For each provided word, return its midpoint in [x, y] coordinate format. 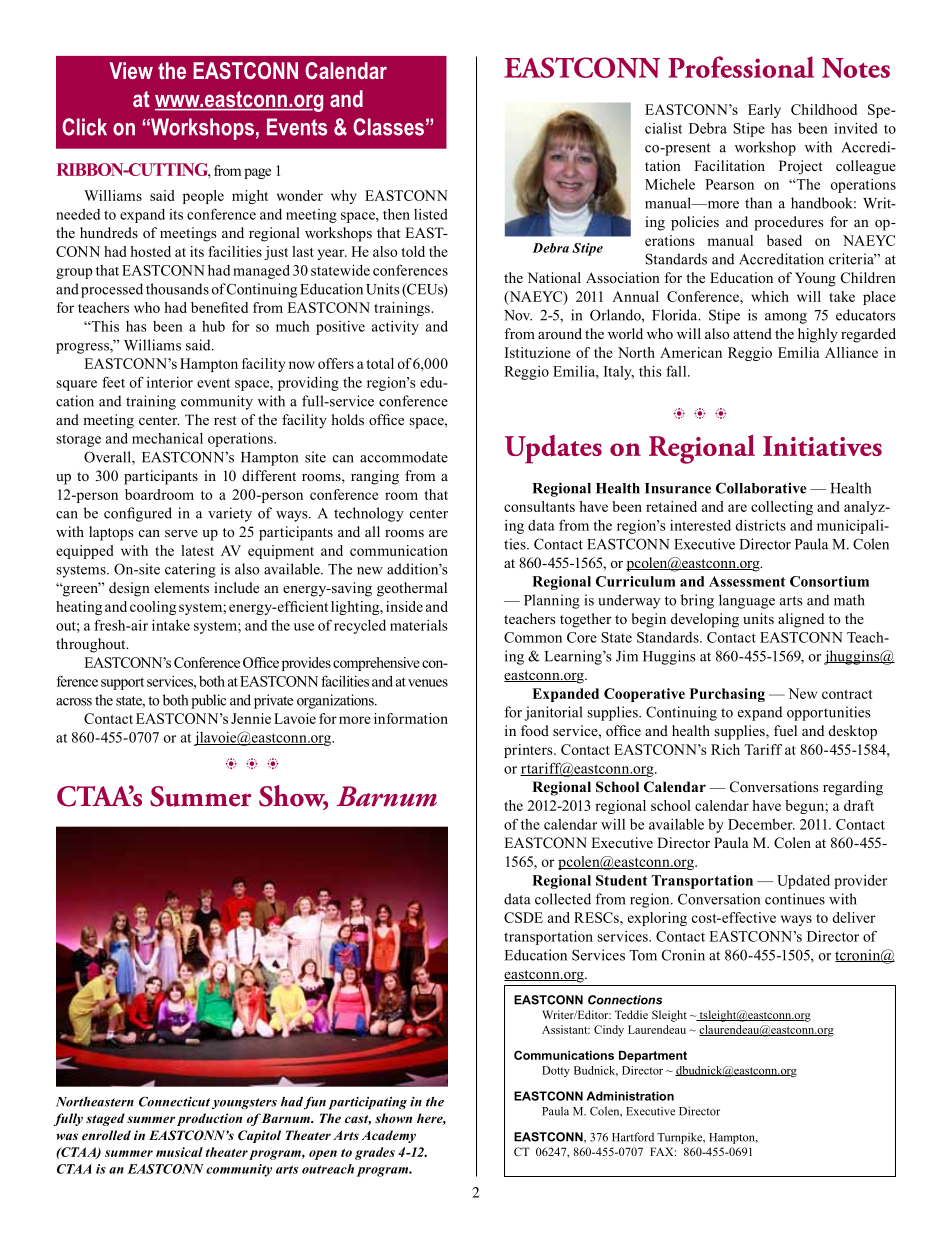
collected [563, 899]
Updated [803, 882]
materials [419, 625]
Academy [389, 1136]
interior [170, 382]
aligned [801, 620]
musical [179, 1152]
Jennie [251, 718]
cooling [153, 608]
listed [431, 214]
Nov [518, 315]
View [131, 70]
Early [764, 111]
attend [752, 333]
